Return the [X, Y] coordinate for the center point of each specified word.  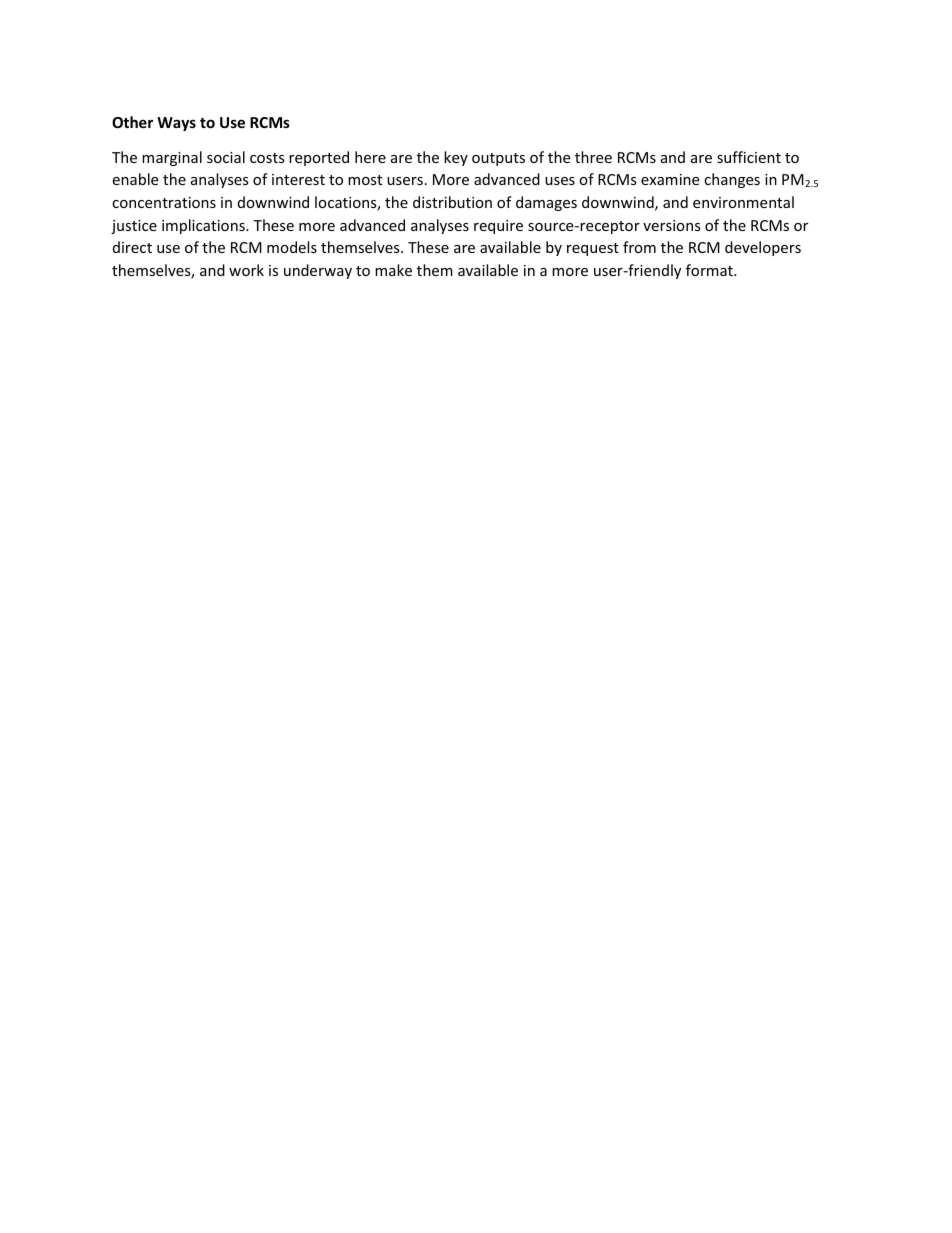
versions [672, 225]
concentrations [164, 202]
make [393, 270]
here [370, 157]
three [593, 157]
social [226, 157]
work [246, 270]
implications [204, 226]
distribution [452, 202]
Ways [176, 124]
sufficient [749, 157]
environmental [743, 202]
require [498, 227]
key [456, 158]
